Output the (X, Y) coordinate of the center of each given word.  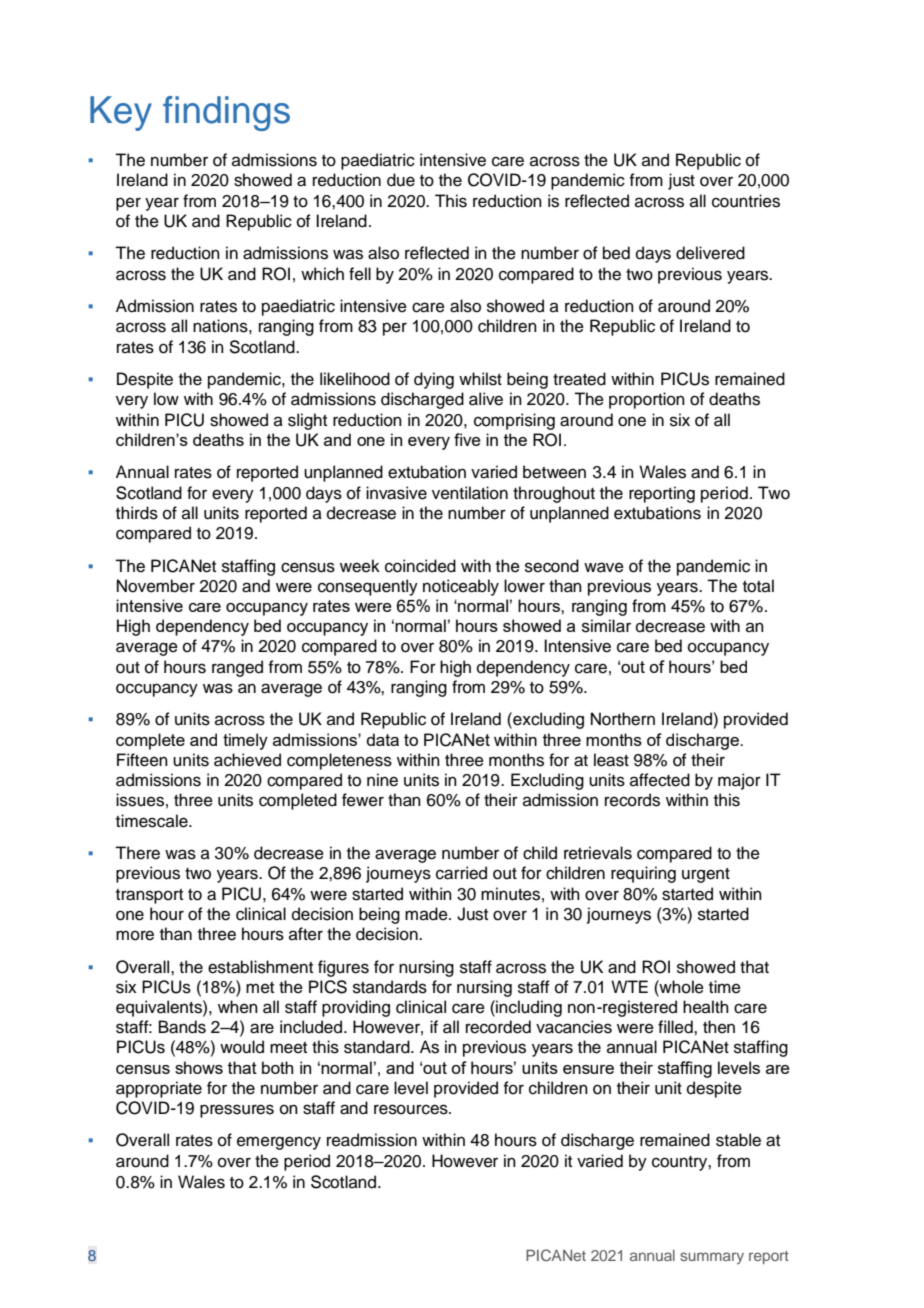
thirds (137, 513)
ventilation (470, 493)
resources (412, 1109)
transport (149, 896)
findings (226, 113)
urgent (706, 875)
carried (461, 873)
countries (746, 201)
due (401, 180)
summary (712, 1258)
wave (604, 567)
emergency (279, 1143)
